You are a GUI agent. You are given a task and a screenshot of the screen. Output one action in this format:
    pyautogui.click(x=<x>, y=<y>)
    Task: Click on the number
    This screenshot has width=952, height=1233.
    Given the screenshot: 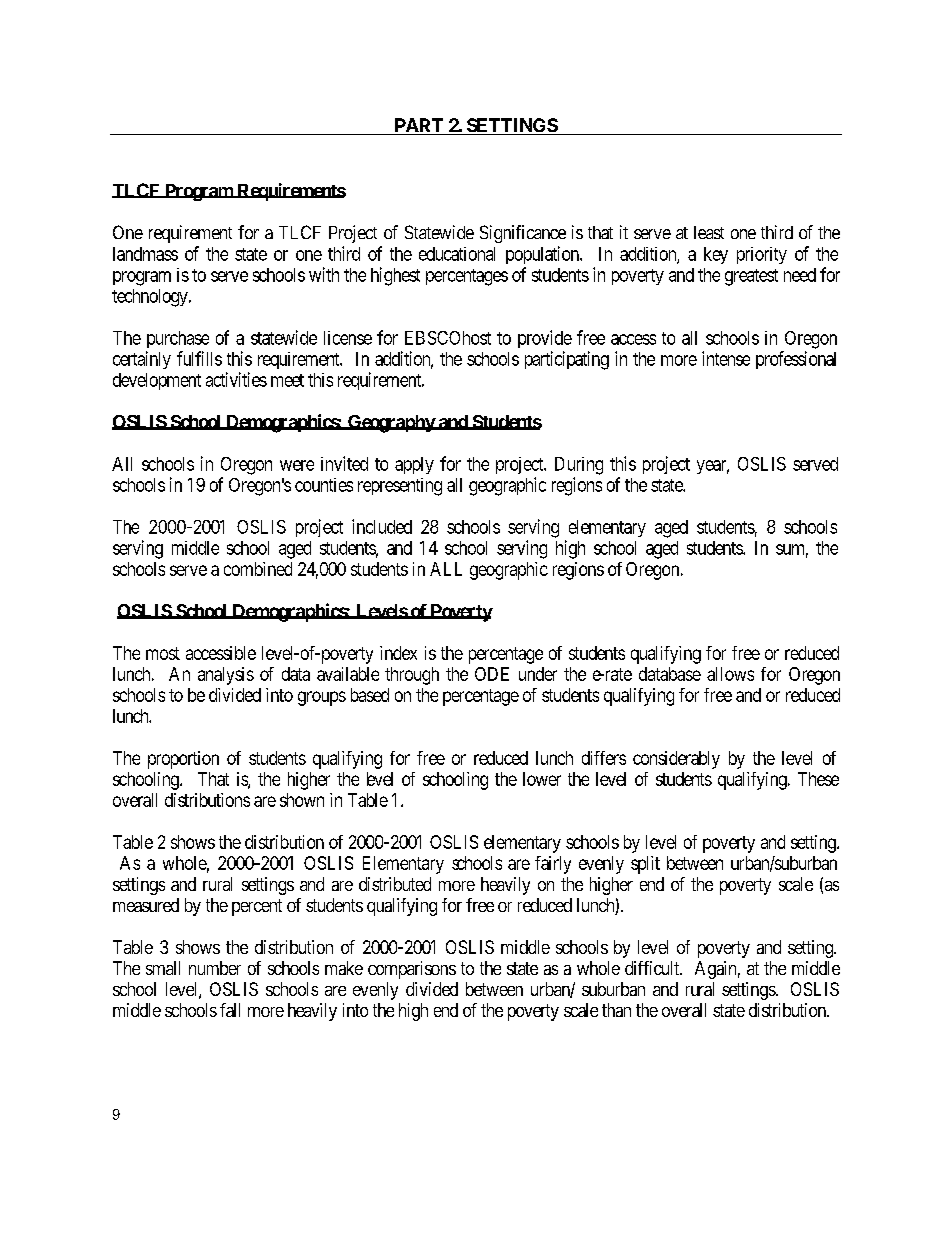 What is the action you would take?
    pyautogui.click(x=215, y=968)
